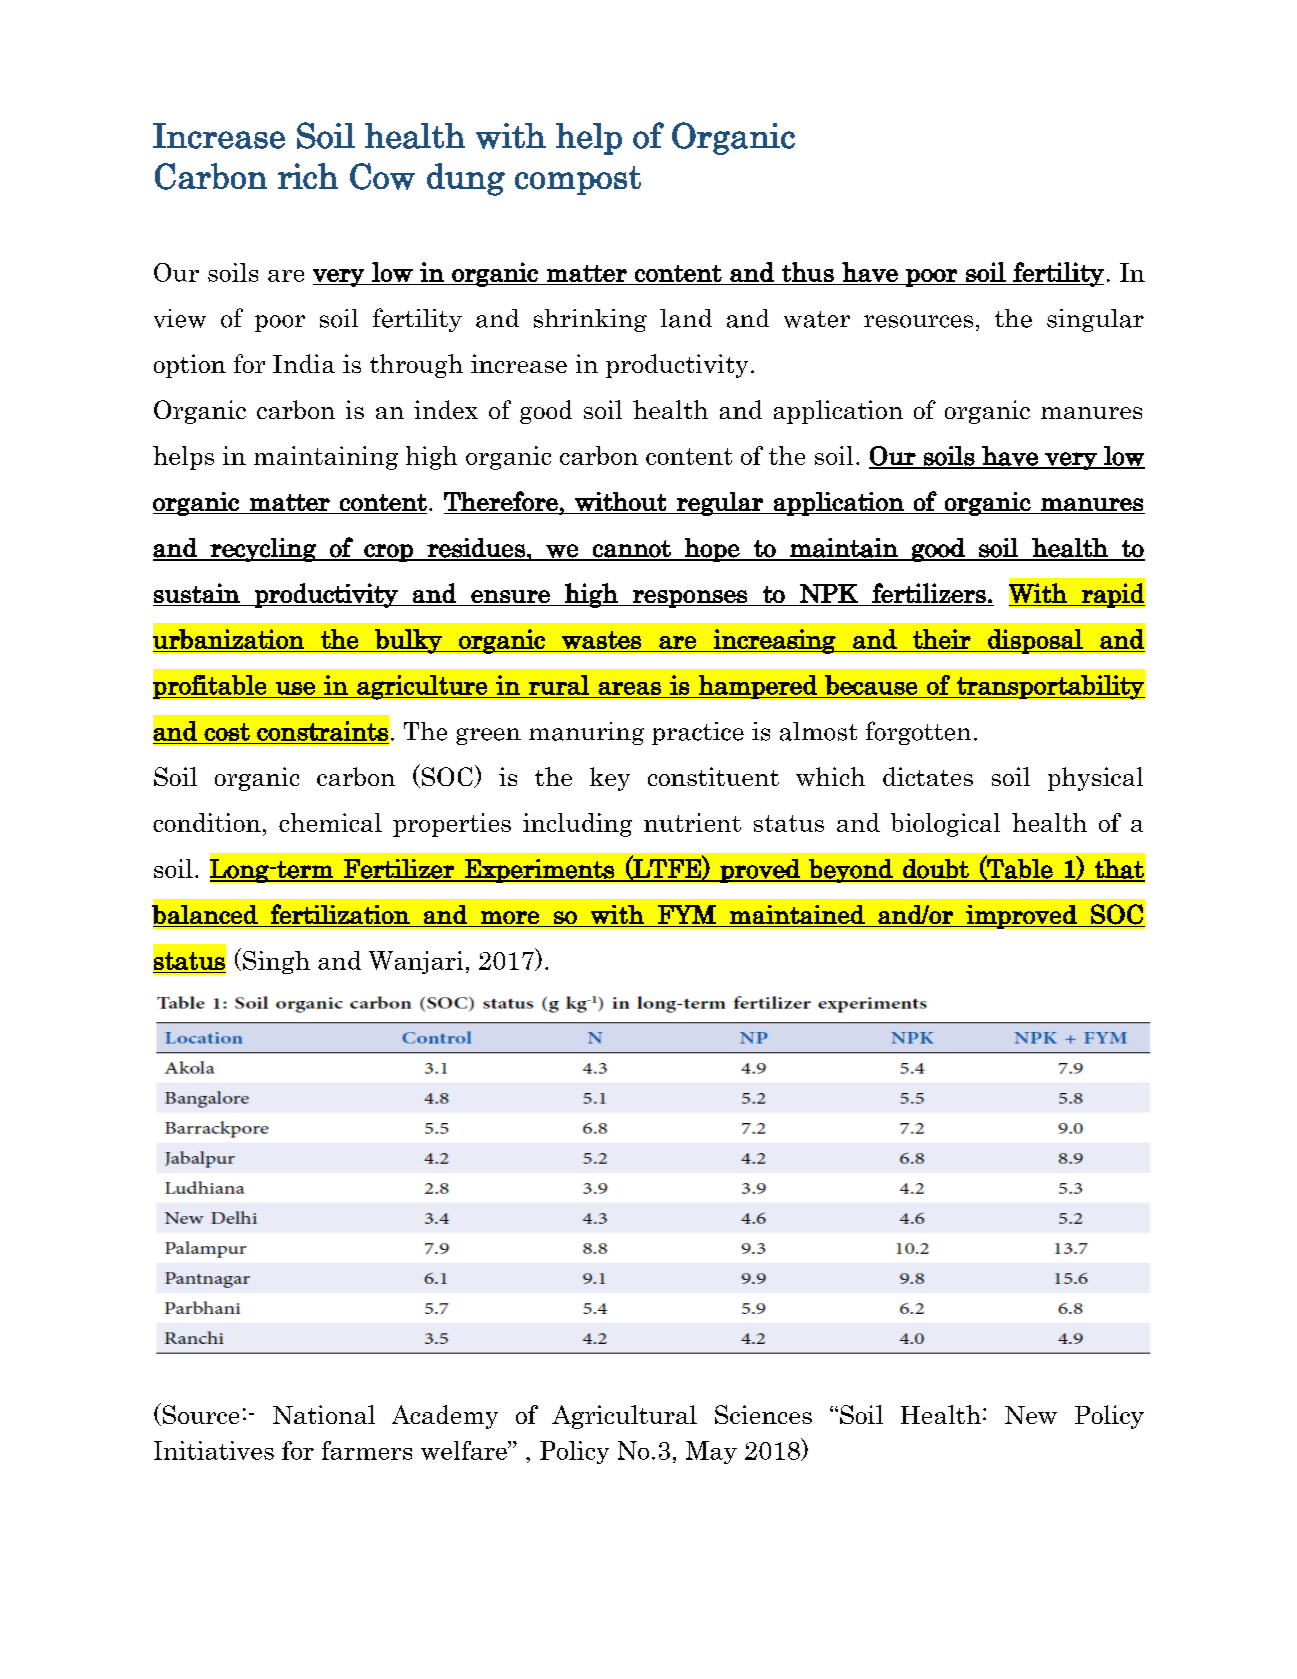 The height and width of the document is (1679, 1297). Describe the element at coordinates (276, 962) in the document. I see `Singh` at that location.
